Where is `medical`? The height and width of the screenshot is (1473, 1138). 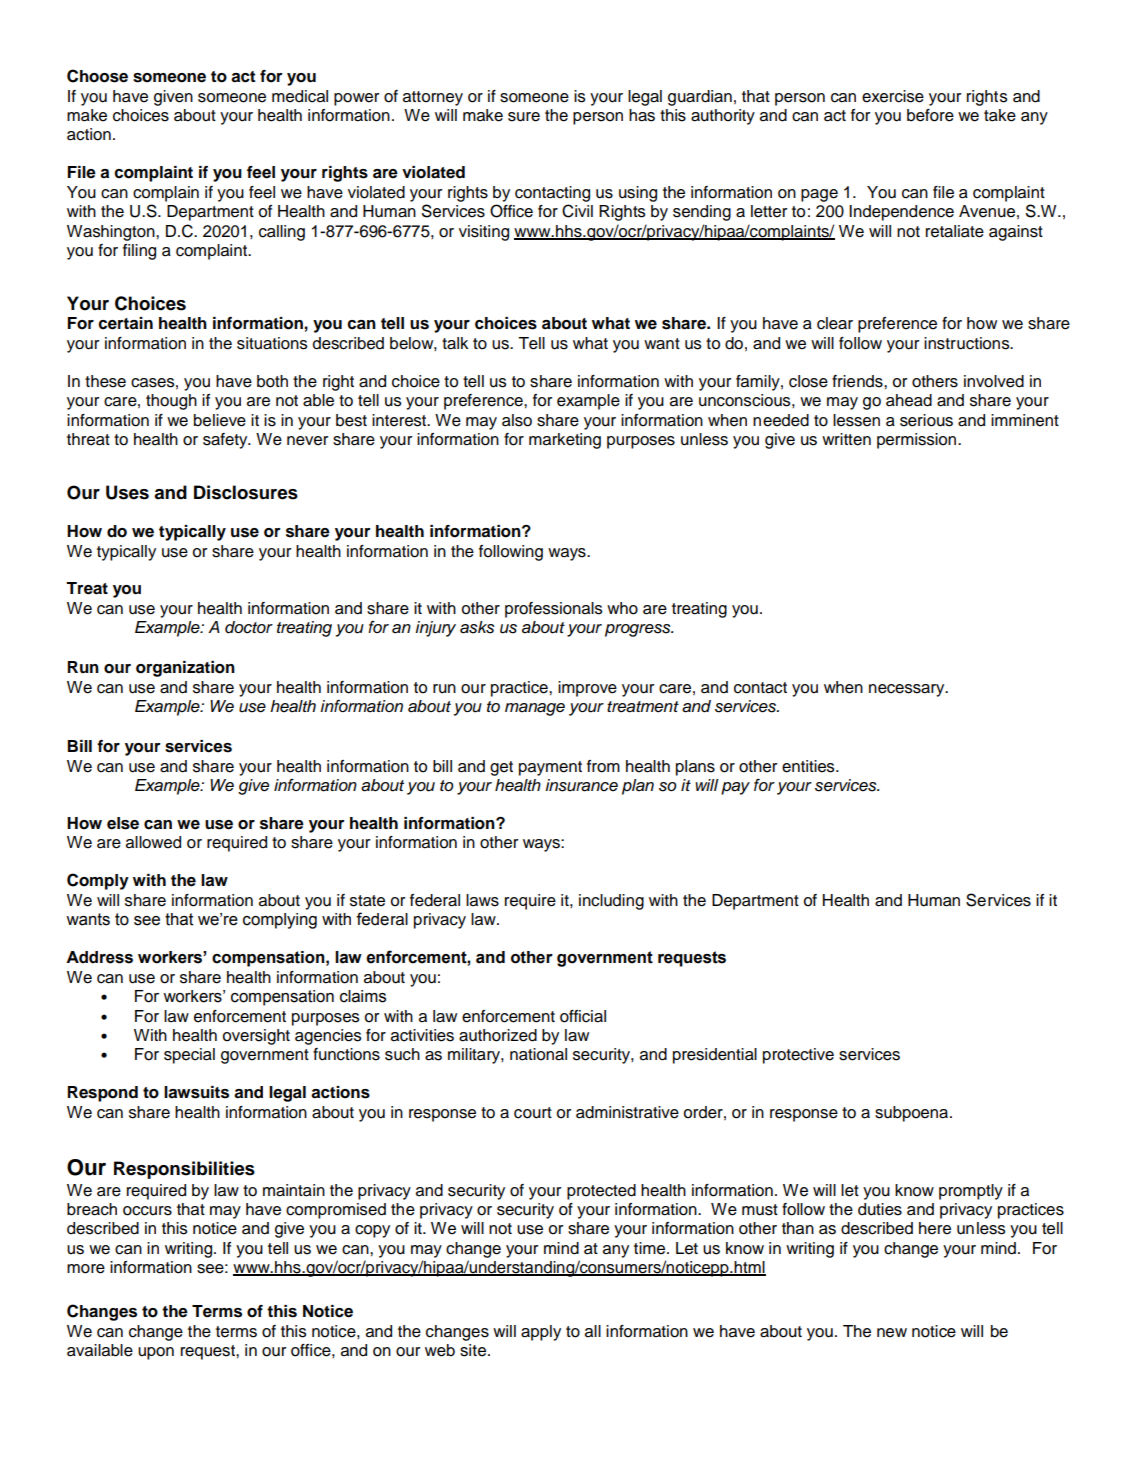 medical is located at coordinates (300, 96).
